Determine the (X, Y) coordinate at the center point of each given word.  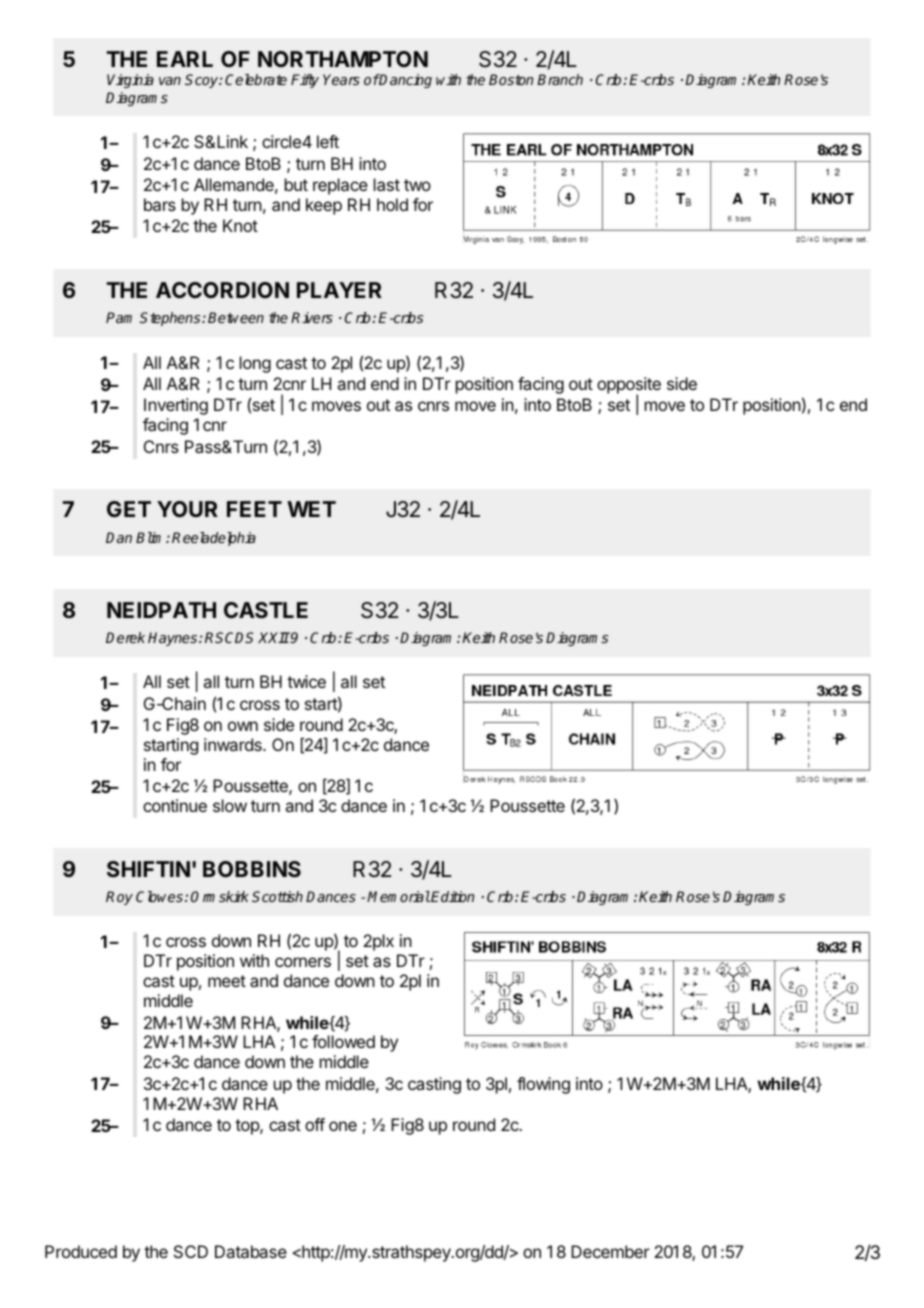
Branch (560, 79)
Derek (125, 637)
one (343, 1126)
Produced (81, 1251)
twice (306, 681)
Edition (452, 896)
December (610, 1251)
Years (341, 79)
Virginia (130, 81)
